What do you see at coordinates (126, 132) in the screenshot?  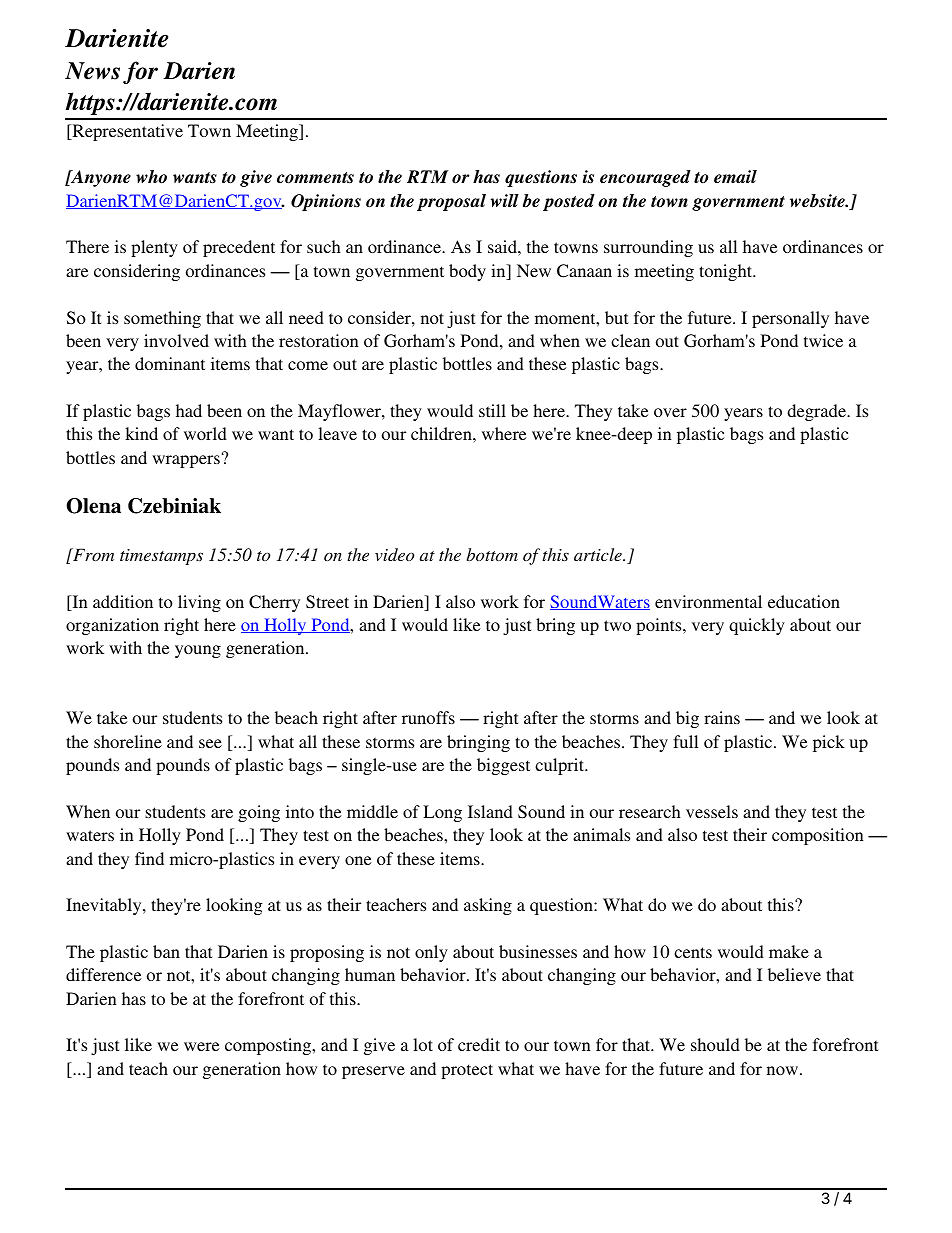 I see `Representative` at bounding box center [126, 132].
